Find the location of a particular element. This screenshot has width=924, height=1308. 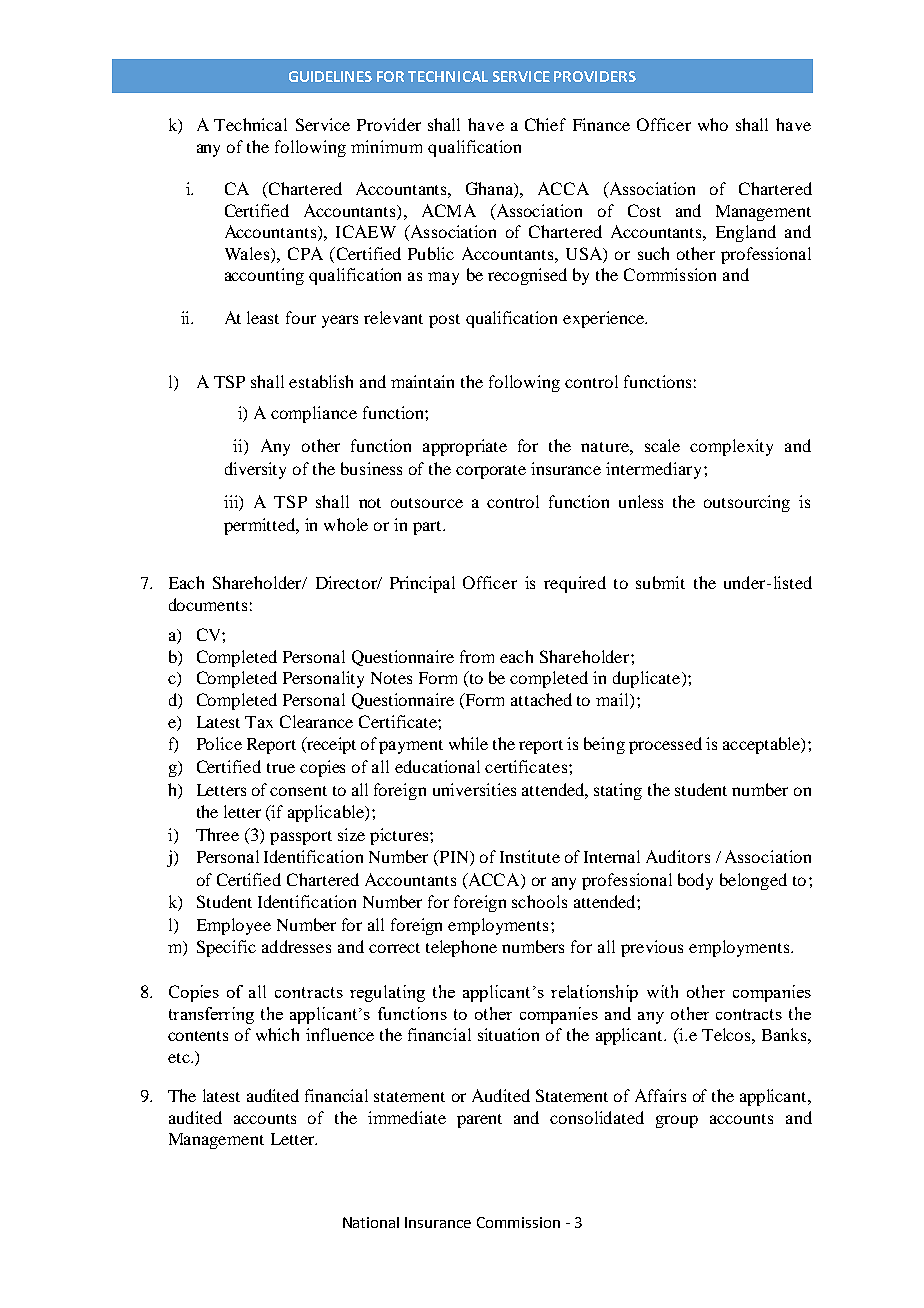

least is located at coordinates (263, 317).
